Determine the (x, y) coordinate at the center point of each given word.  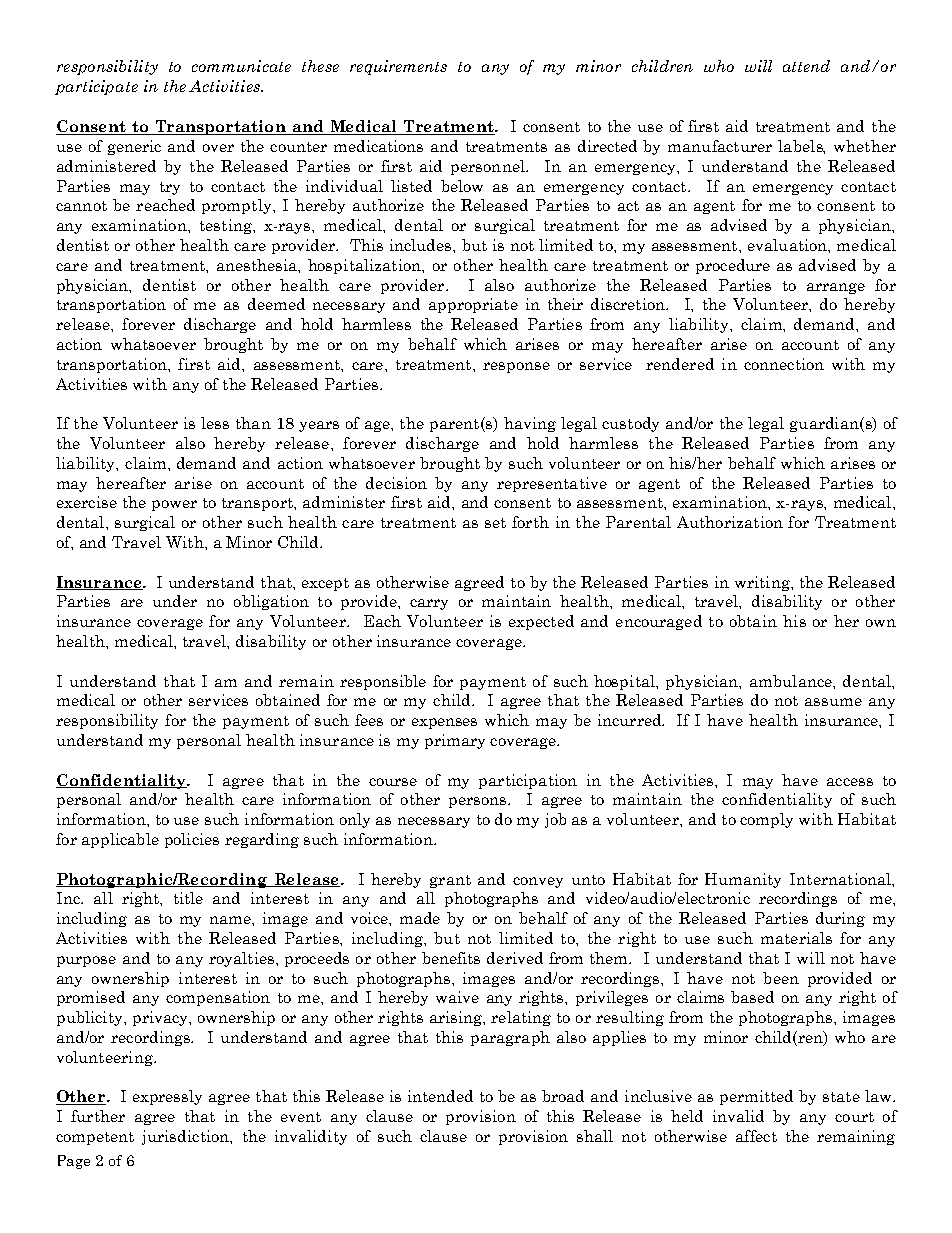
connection (784, 364)
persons (479, 802)
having (530, 424)
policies (192, 840)
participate (96, 87)
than (253, 423)
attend (806, 66)
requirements (398, 67)
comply (766, 820)
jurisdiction (187, 1137)
